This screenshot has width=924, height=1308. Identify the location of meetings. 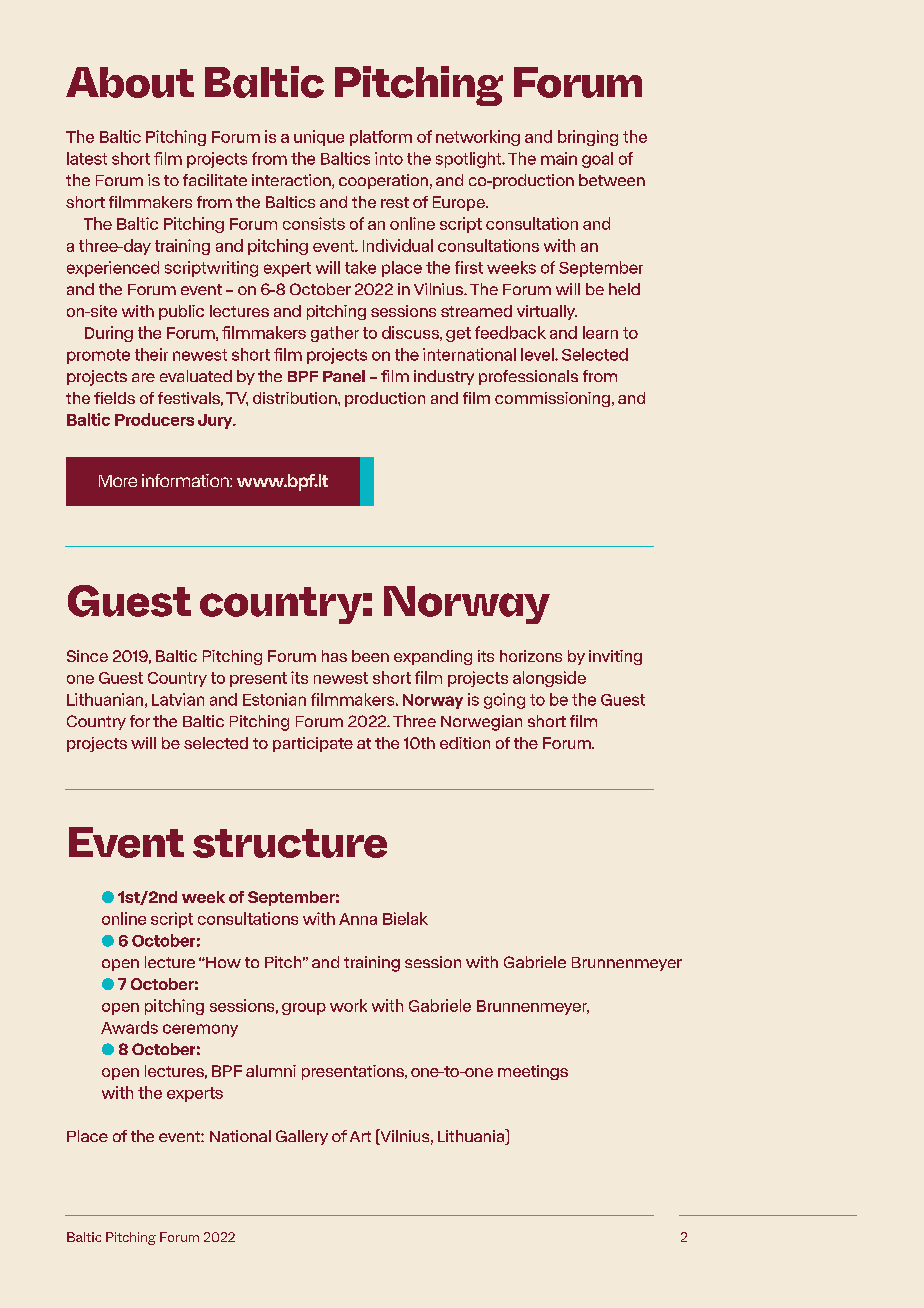
(533, 1072).
